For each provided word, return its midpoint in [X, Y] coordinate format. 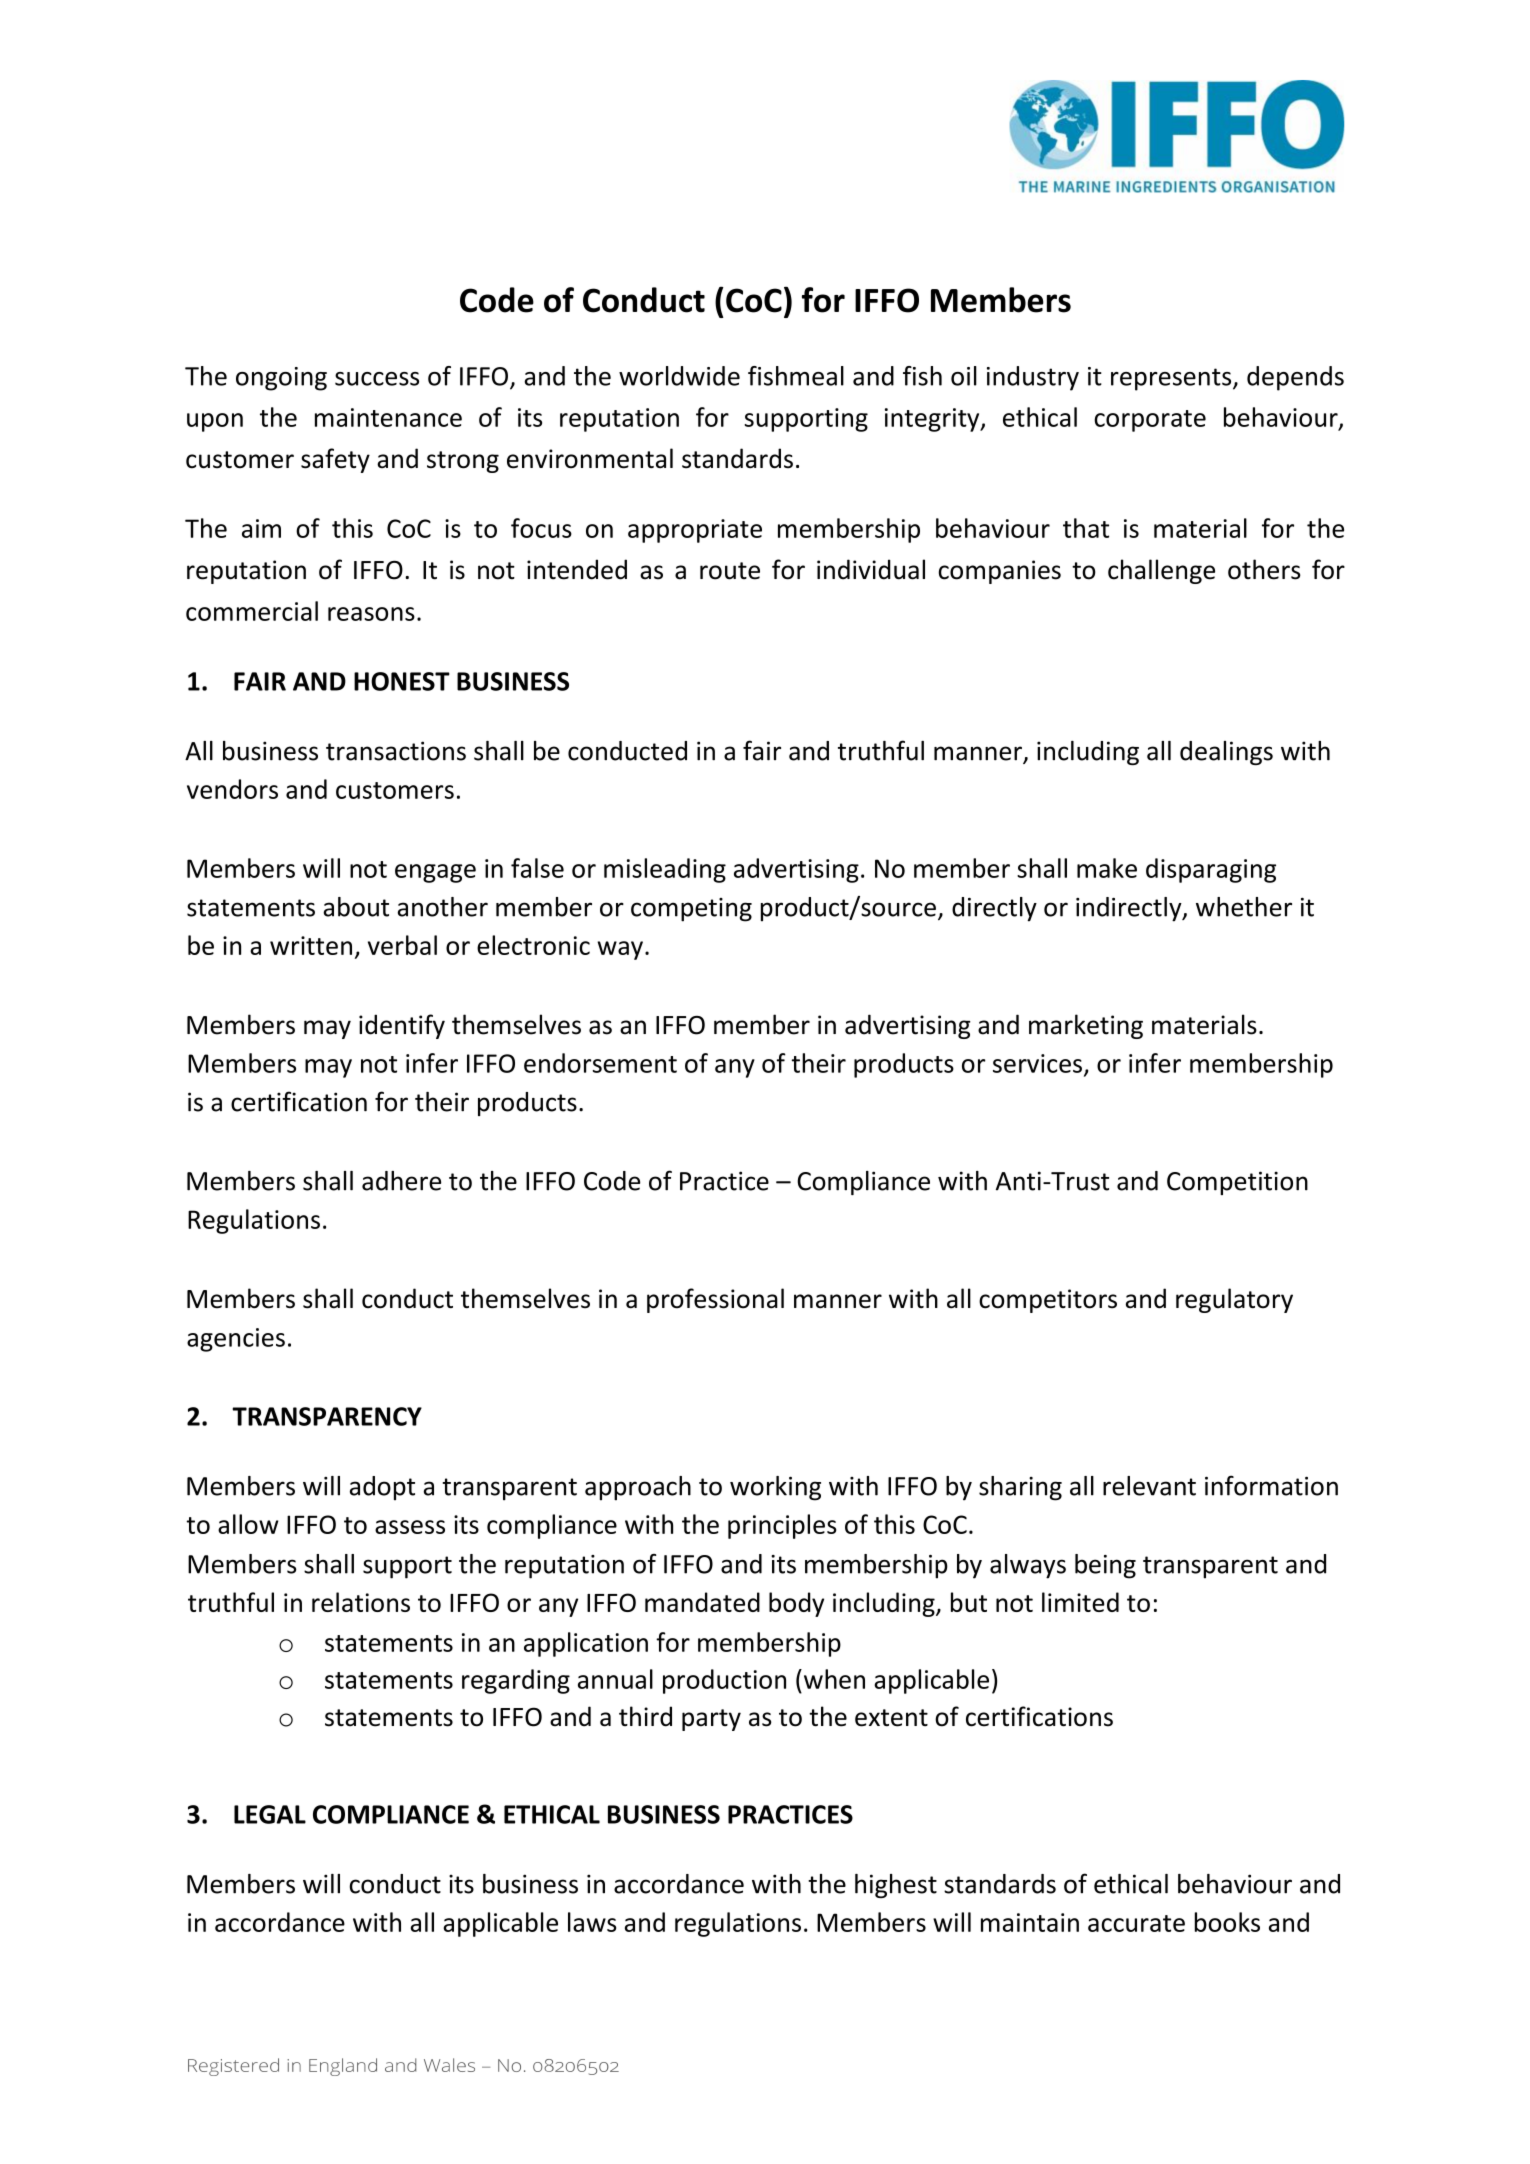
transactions [396, 751]
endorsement [600, 1063]
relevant [1149, 1486]
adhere [401, 1181]
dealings [1226, 753]
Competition [1237, 1183]
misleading [665, 870]
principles [782, 1526]
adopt [382, 1488]
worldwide [679, 376]
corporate [1150, 421]
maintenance [388, 417]
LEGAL [270, 1814]
